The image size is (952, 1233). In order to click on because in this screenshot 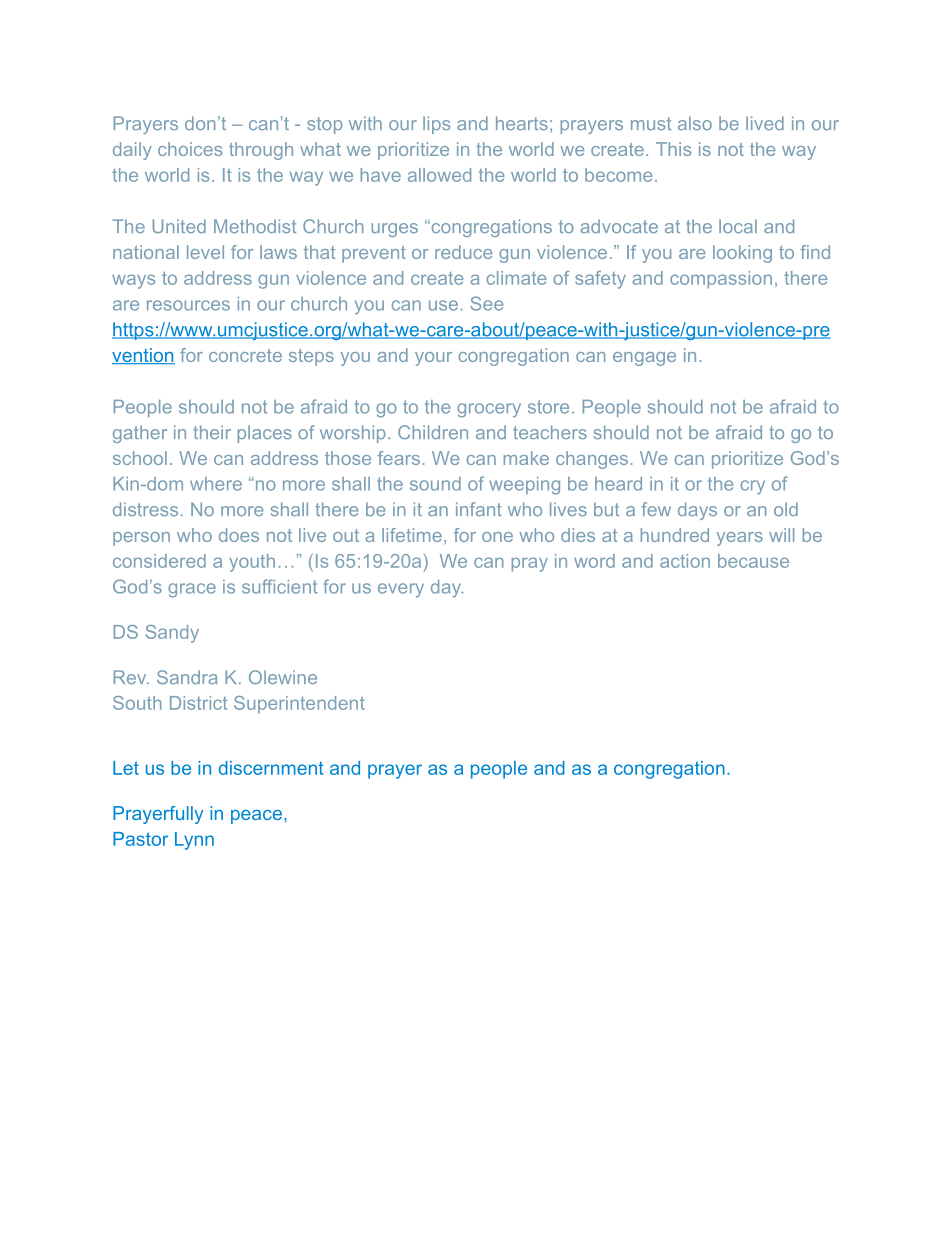, I will do `click(753, 561)`.
